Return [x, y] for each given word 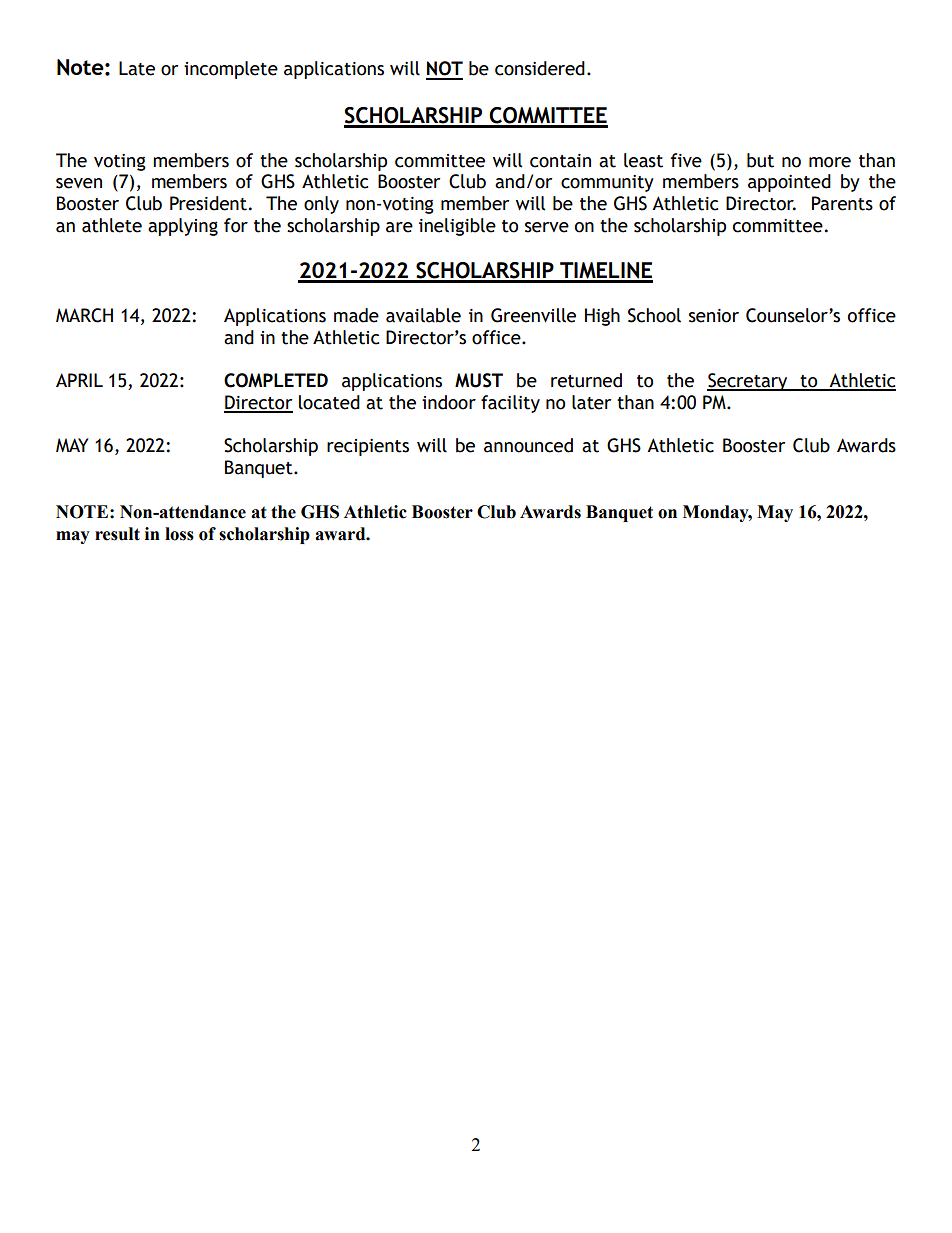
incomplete [231, 70]
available [423, 315]
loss [179, 534]
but [760, 160]
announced [528, 445]
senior [714, 316]
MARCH [84, 315]
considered [540, 68]
